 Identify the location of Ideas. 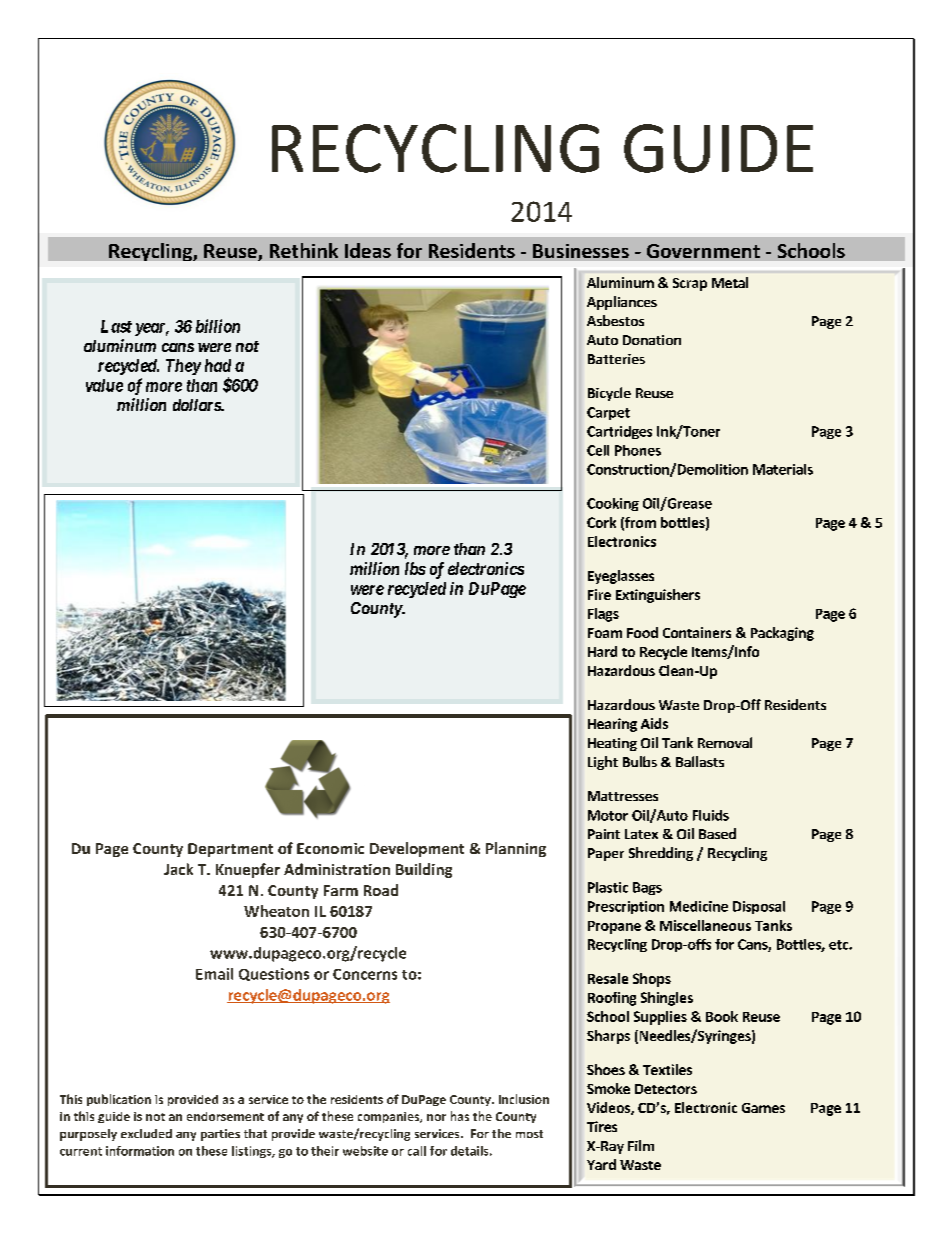
(368, 250).
